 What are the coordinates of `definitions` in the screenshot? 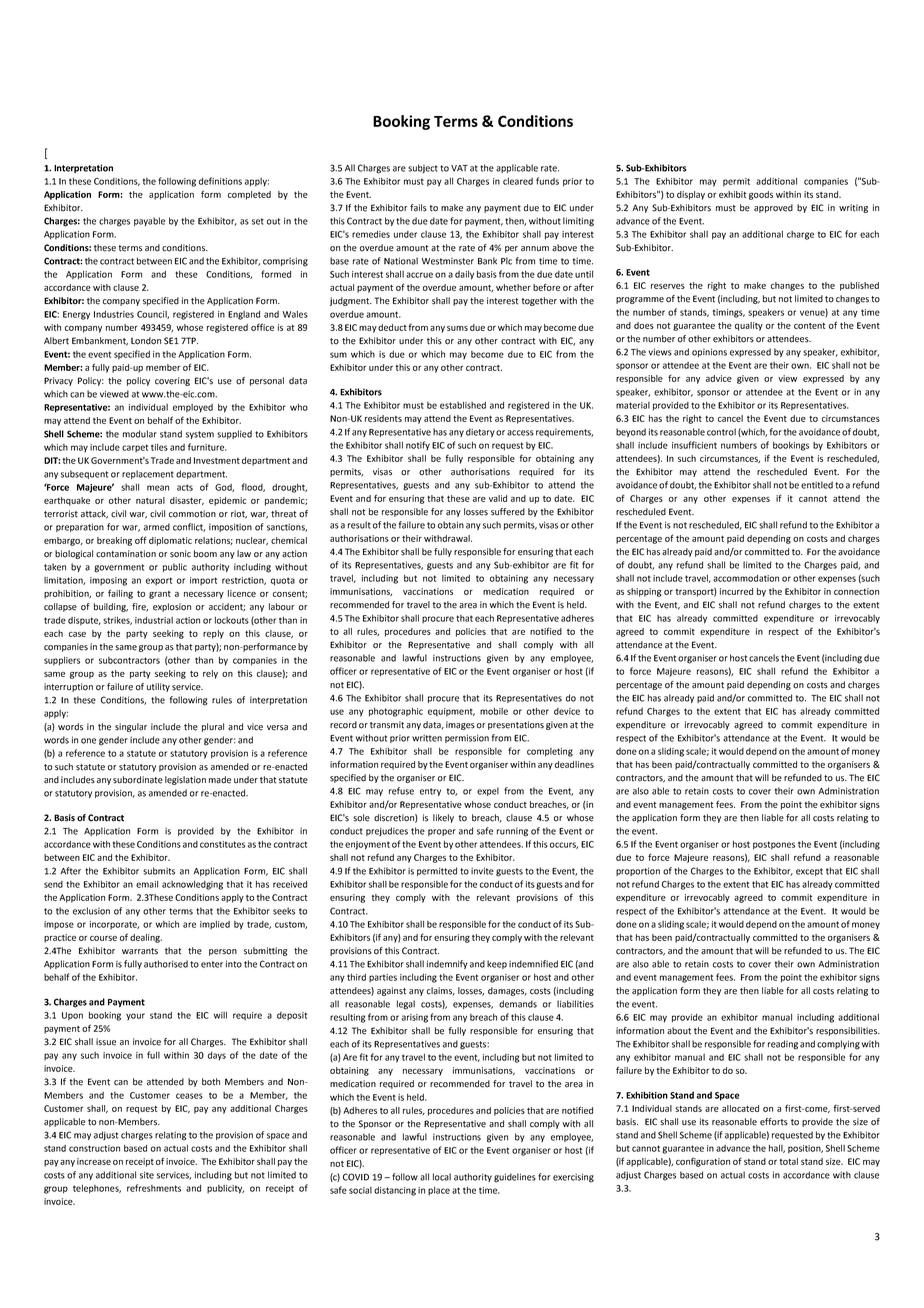 It's located at (220, 181).
